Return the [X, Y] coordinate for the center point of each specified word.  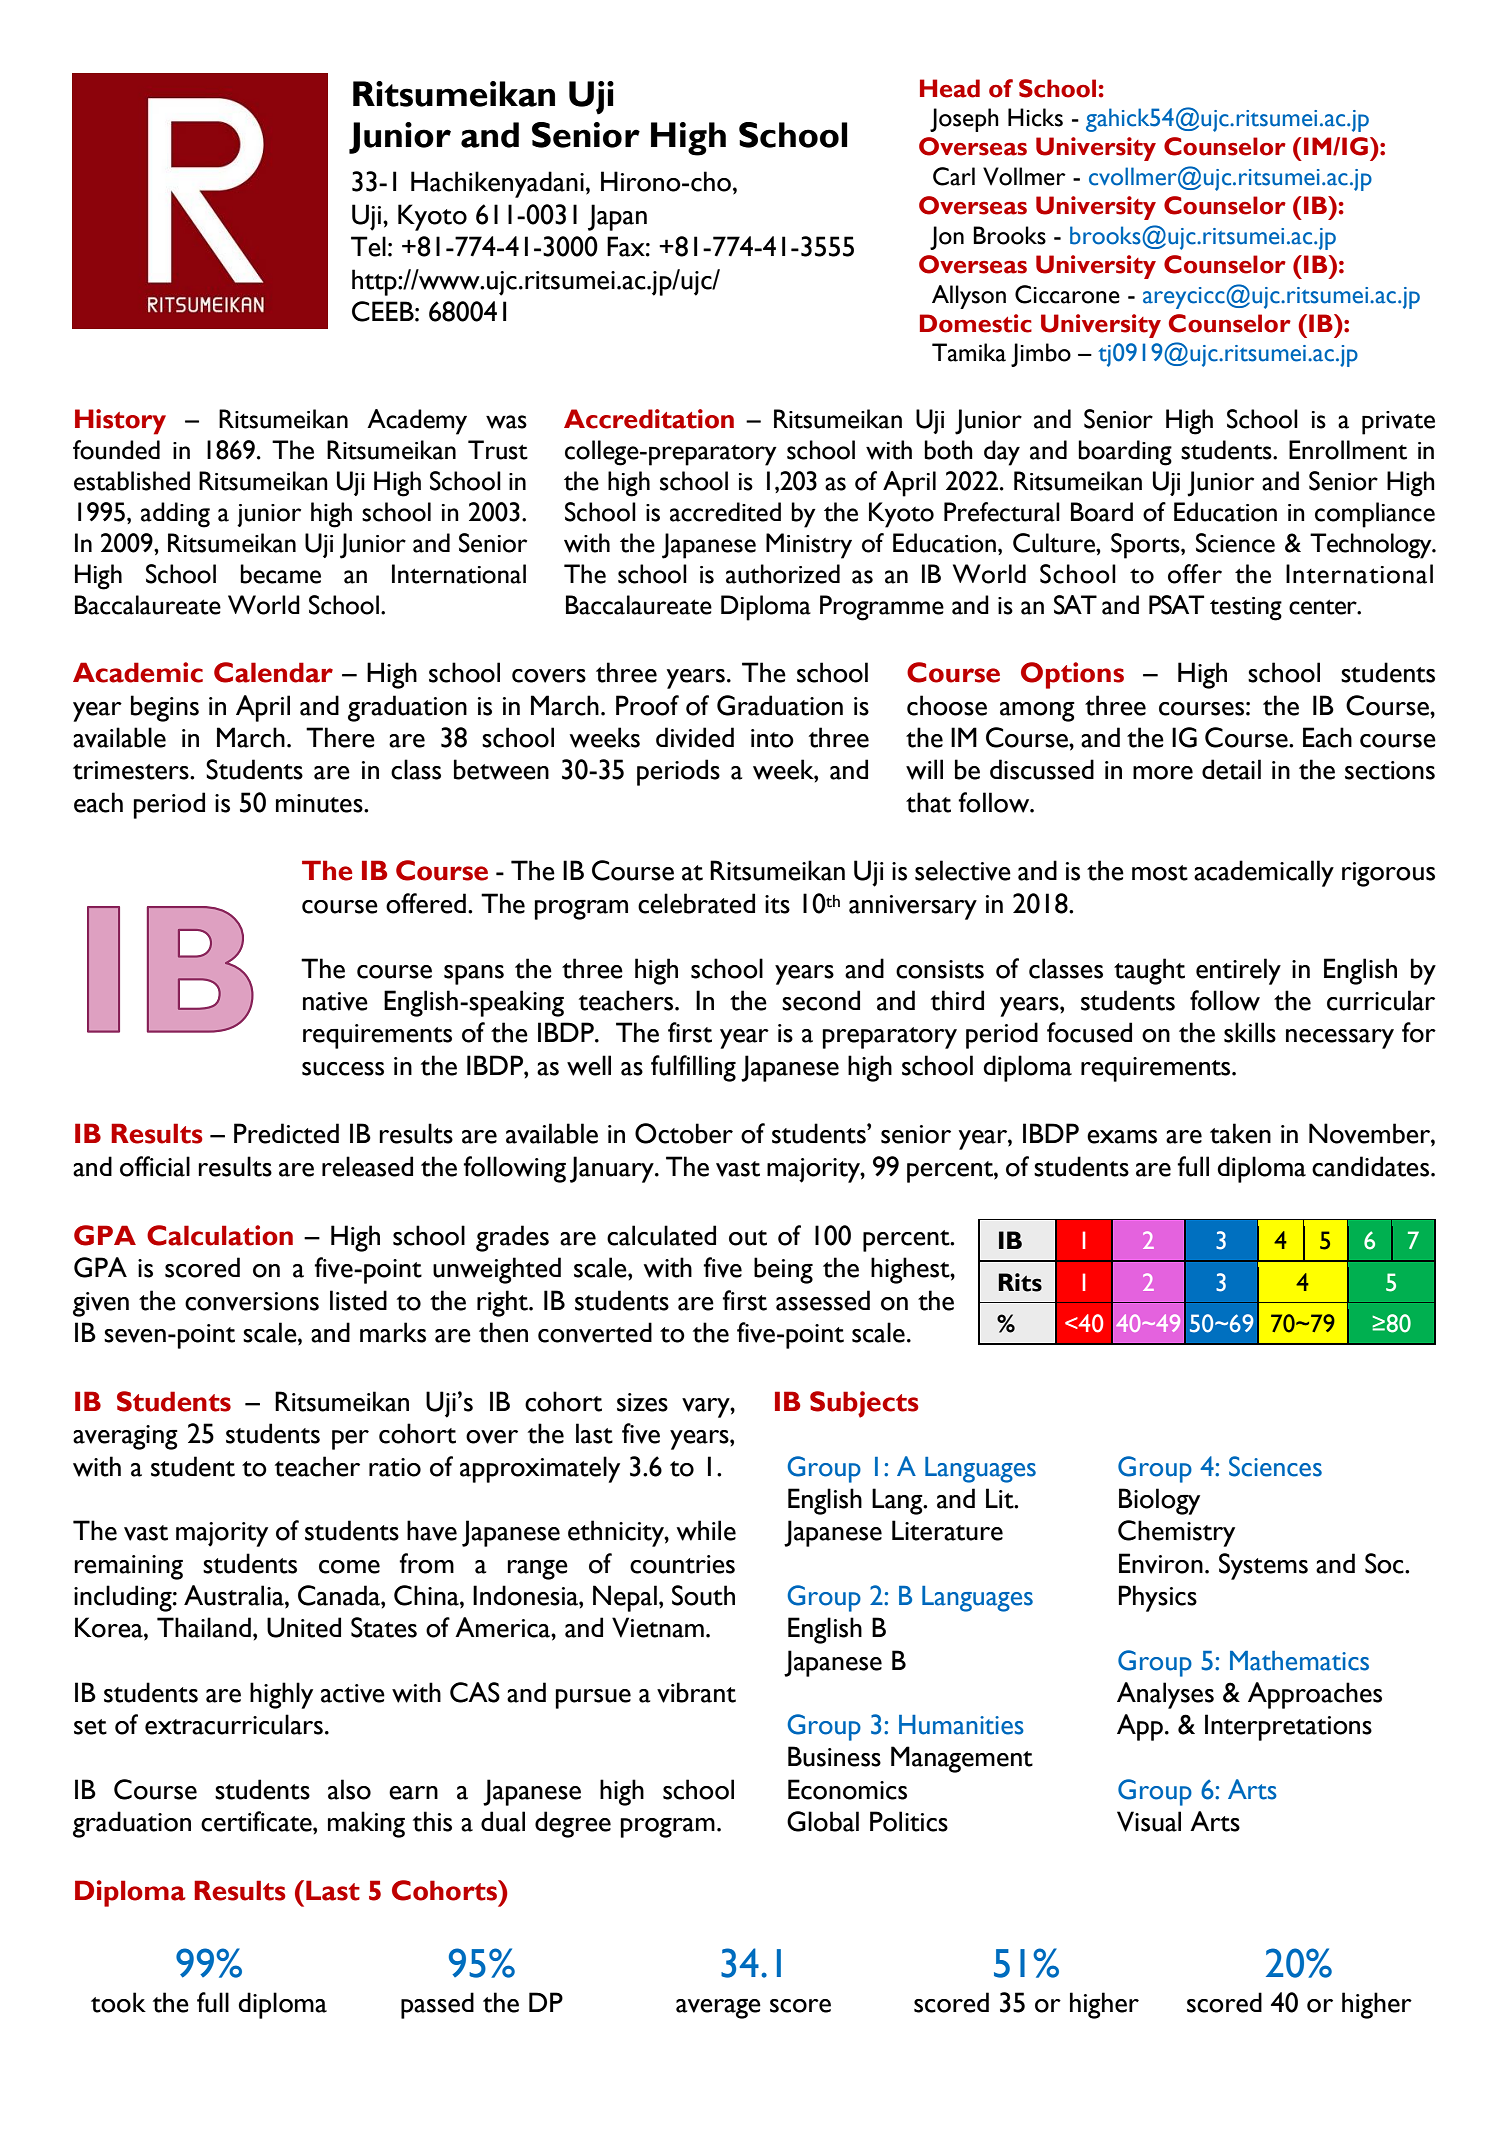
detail [1231, 769]
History [120, 422]
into [772, 738]
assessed [823, 1300]
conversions [252, 1301]
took [118, 2002]
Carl [954, 176]
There [340, 737]
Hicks [1035, 117]
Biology [1159, 1501]
